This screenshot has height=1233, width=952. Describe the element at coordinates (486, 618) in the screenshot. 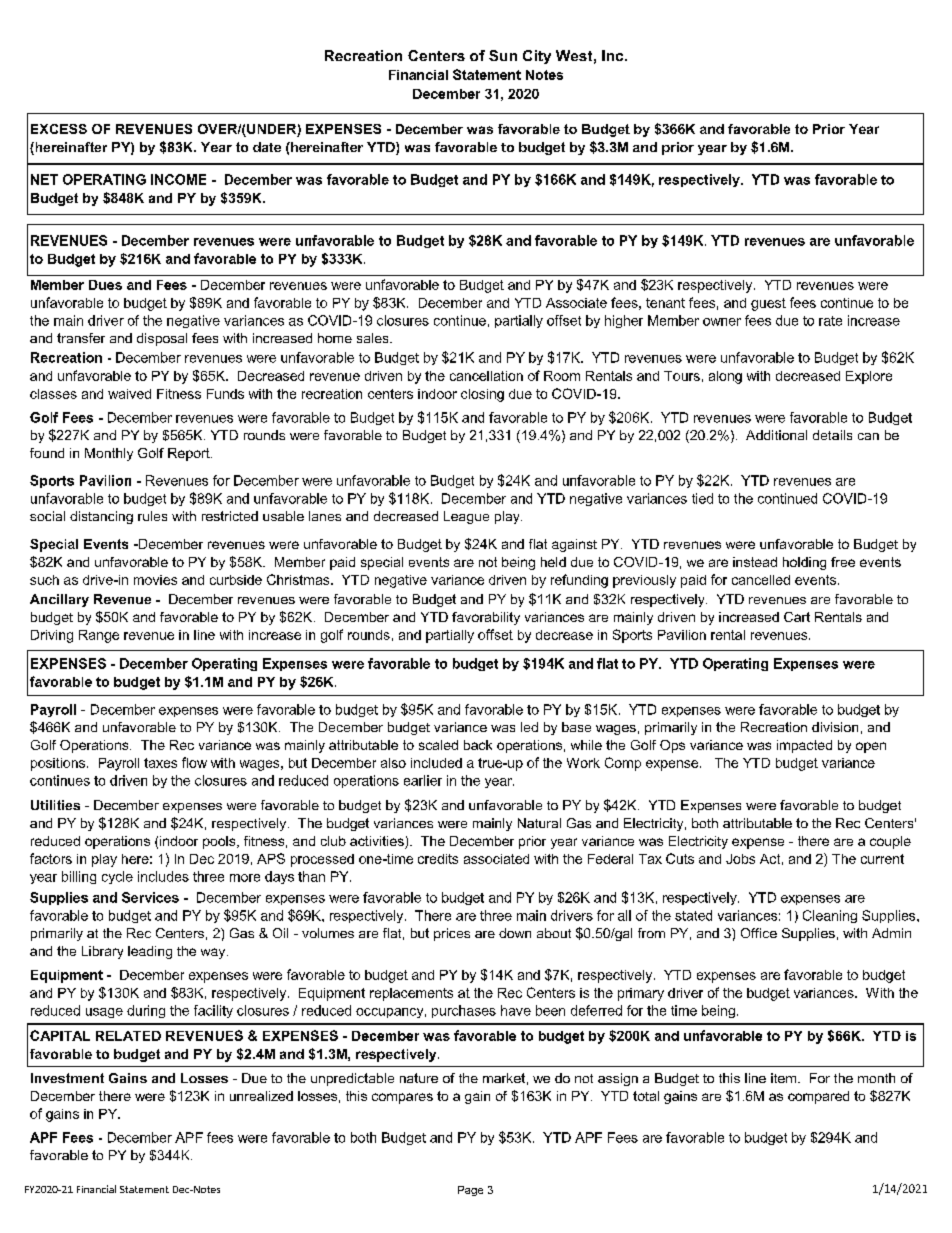

I see `favorability` at that location.
